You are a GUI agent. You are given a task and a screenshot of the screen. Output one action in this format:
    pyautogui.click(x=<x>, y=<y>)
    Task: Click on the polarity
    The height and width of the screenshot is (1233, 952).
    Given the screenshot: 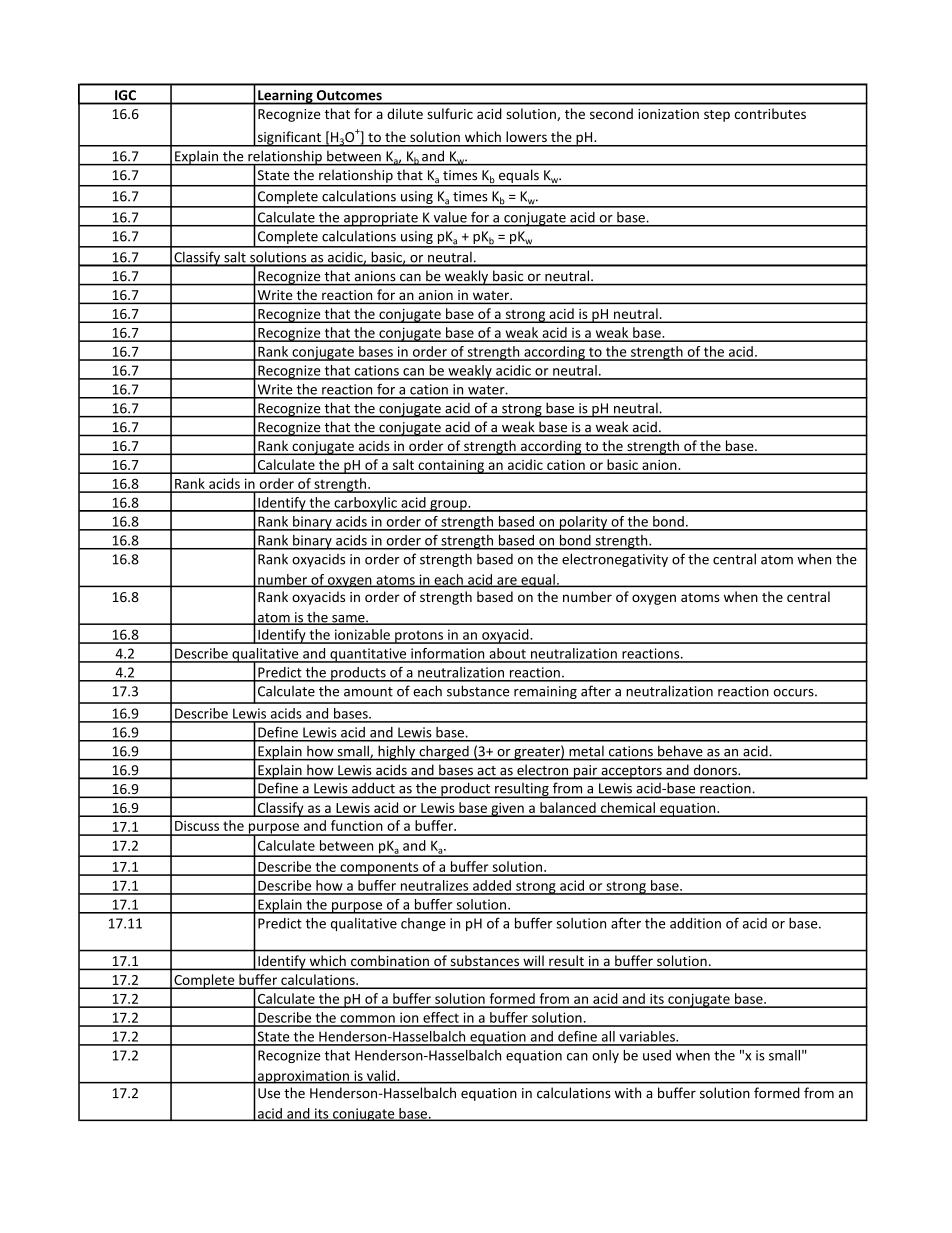 What is the action you would take?
    pyautogui.click(x=583, y=523)
